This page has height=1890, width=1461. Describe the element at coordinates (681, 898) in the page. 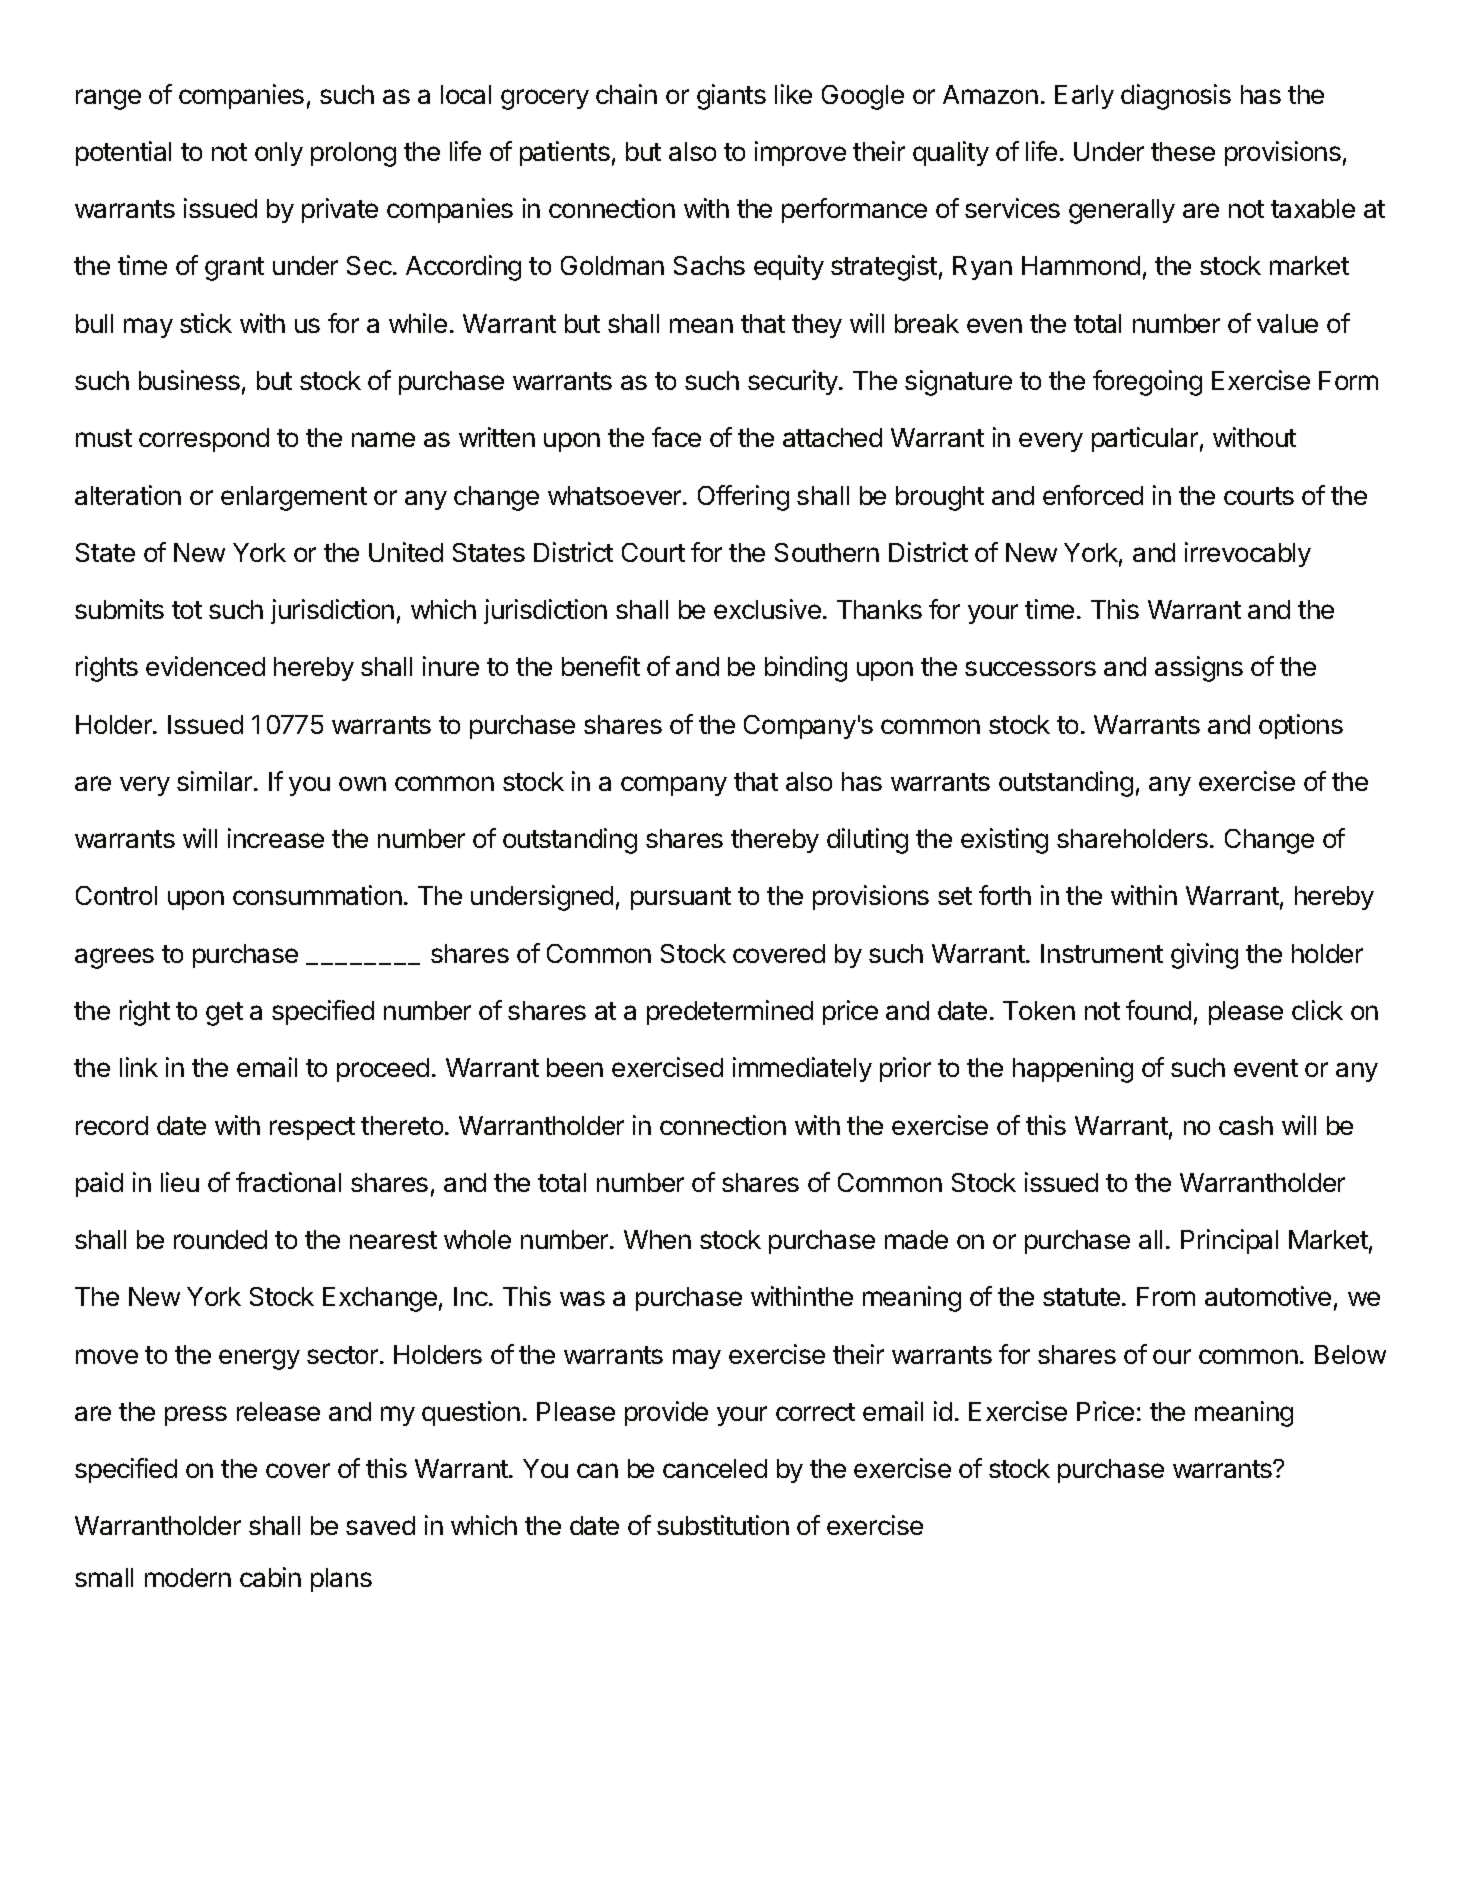

I see `pursuant` at that location.
